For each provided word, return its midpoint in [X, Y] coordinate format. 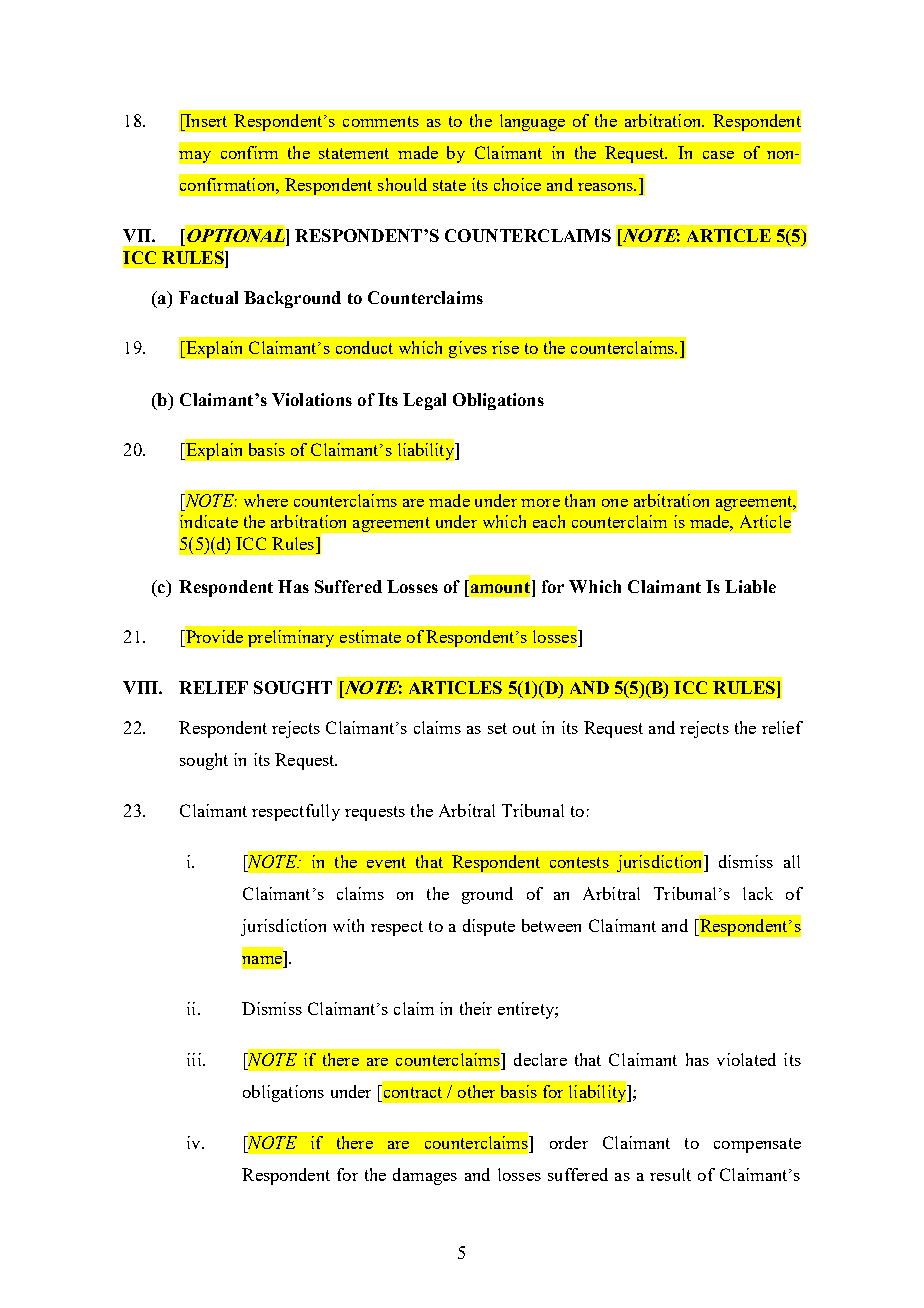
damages [425, 1176]
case [718, 155]
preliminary [291, 638]
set [497, 728]
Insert [205, 120]
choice [517, 184]
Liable [750, 586]
